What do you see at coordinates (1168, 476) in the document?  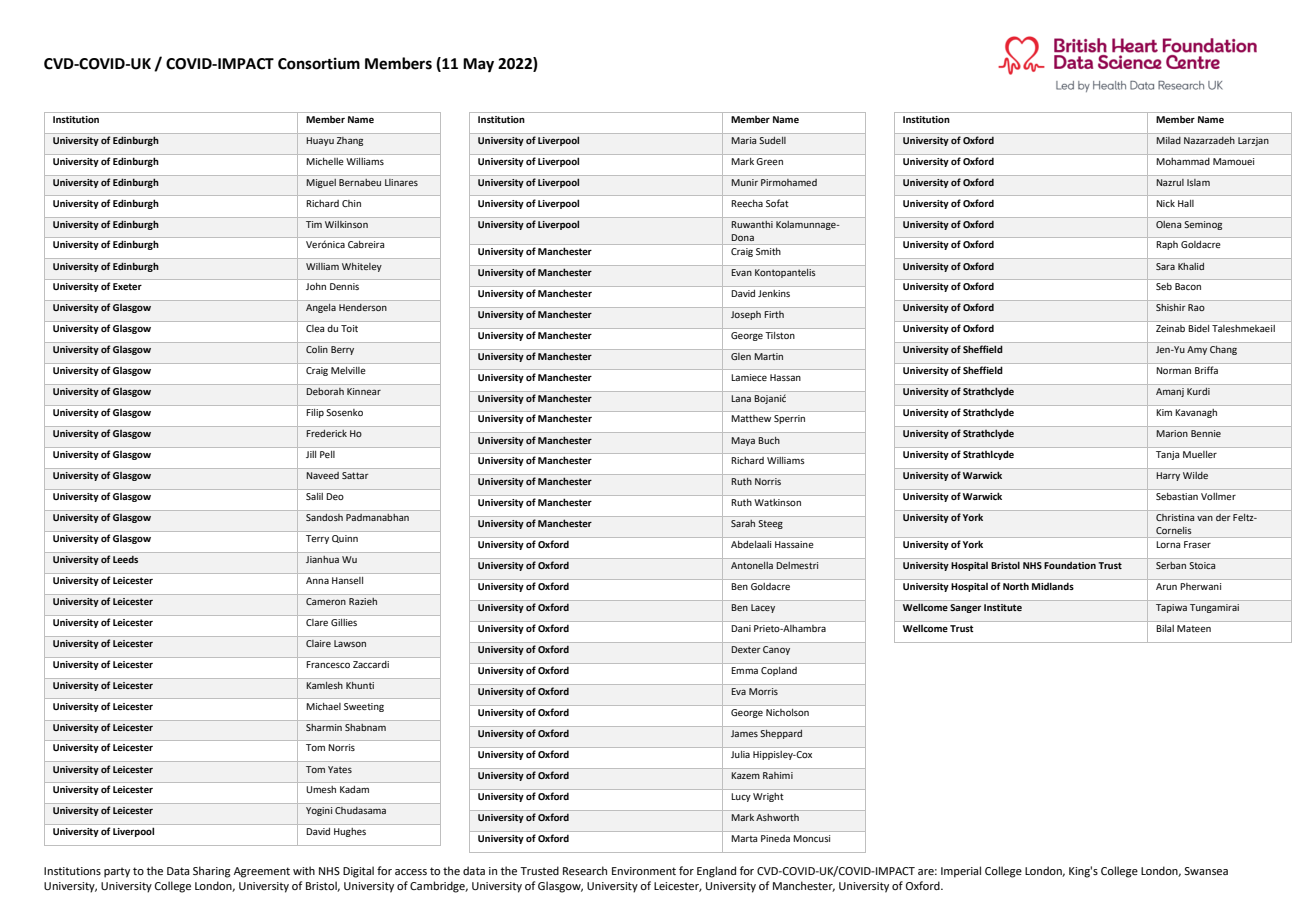 I see `Harry` at bounding box center [1168, 476].
